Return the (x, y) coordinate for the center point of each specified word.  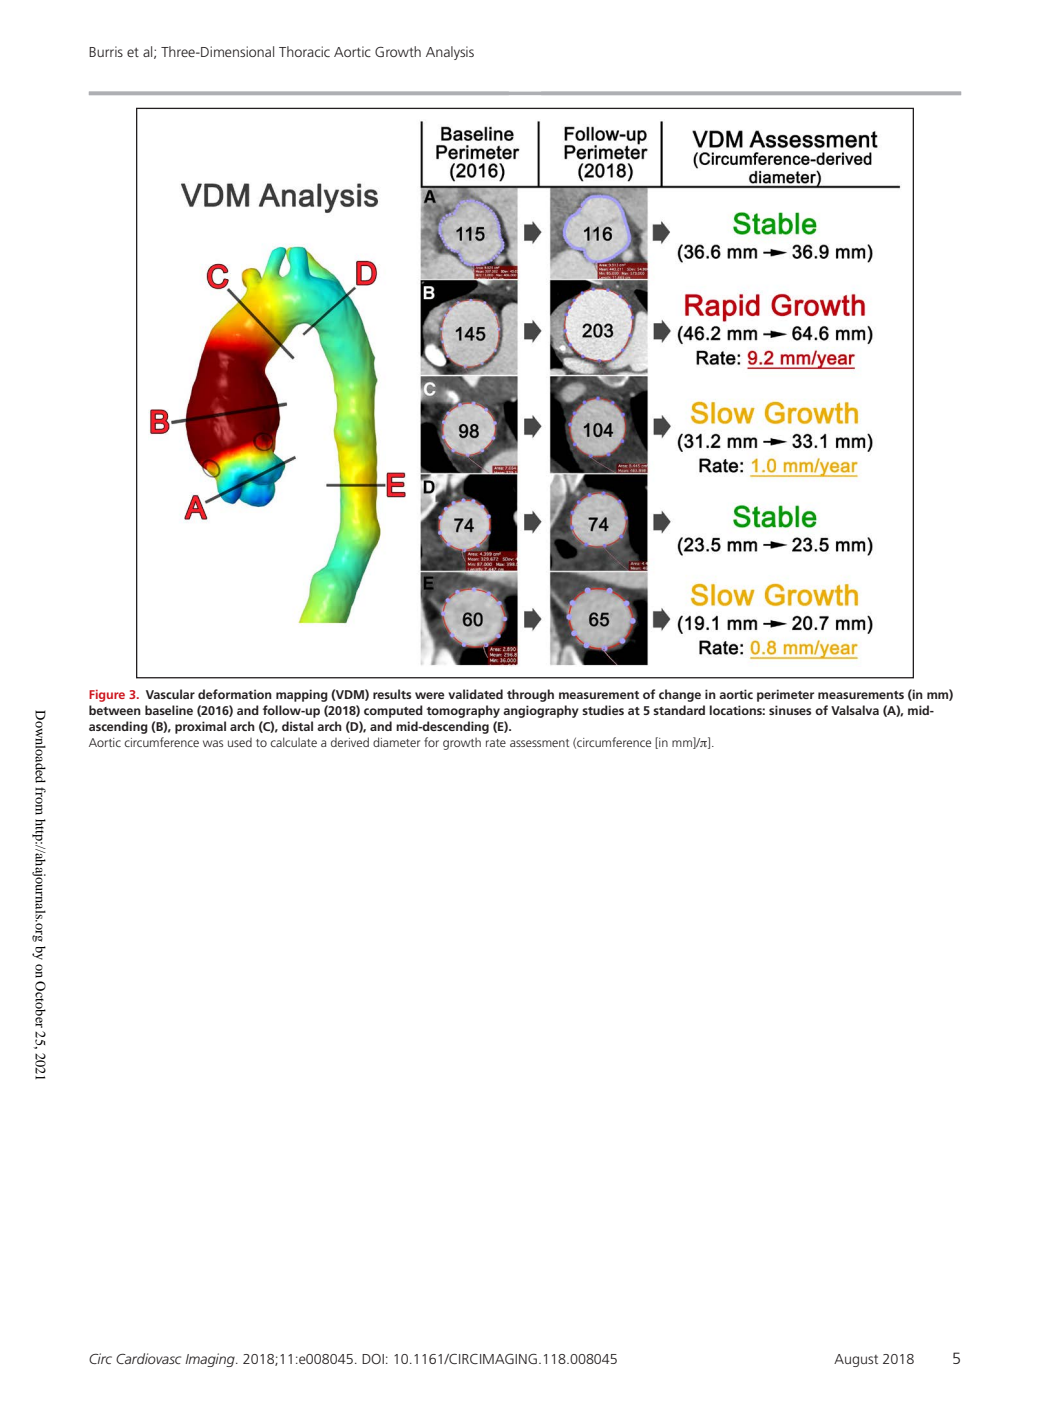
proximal (200, 727)
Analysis (450, 53)
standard (679, 710)
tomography (463, 711)
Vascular (170, 694)
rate (496, 743)
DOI (373, 1359)
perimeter (785, 695)
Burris (106, 51)
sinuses (790, 710)
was (213, 743)
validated (475, 694)
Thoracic (304, 51)
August (856, 1360)
